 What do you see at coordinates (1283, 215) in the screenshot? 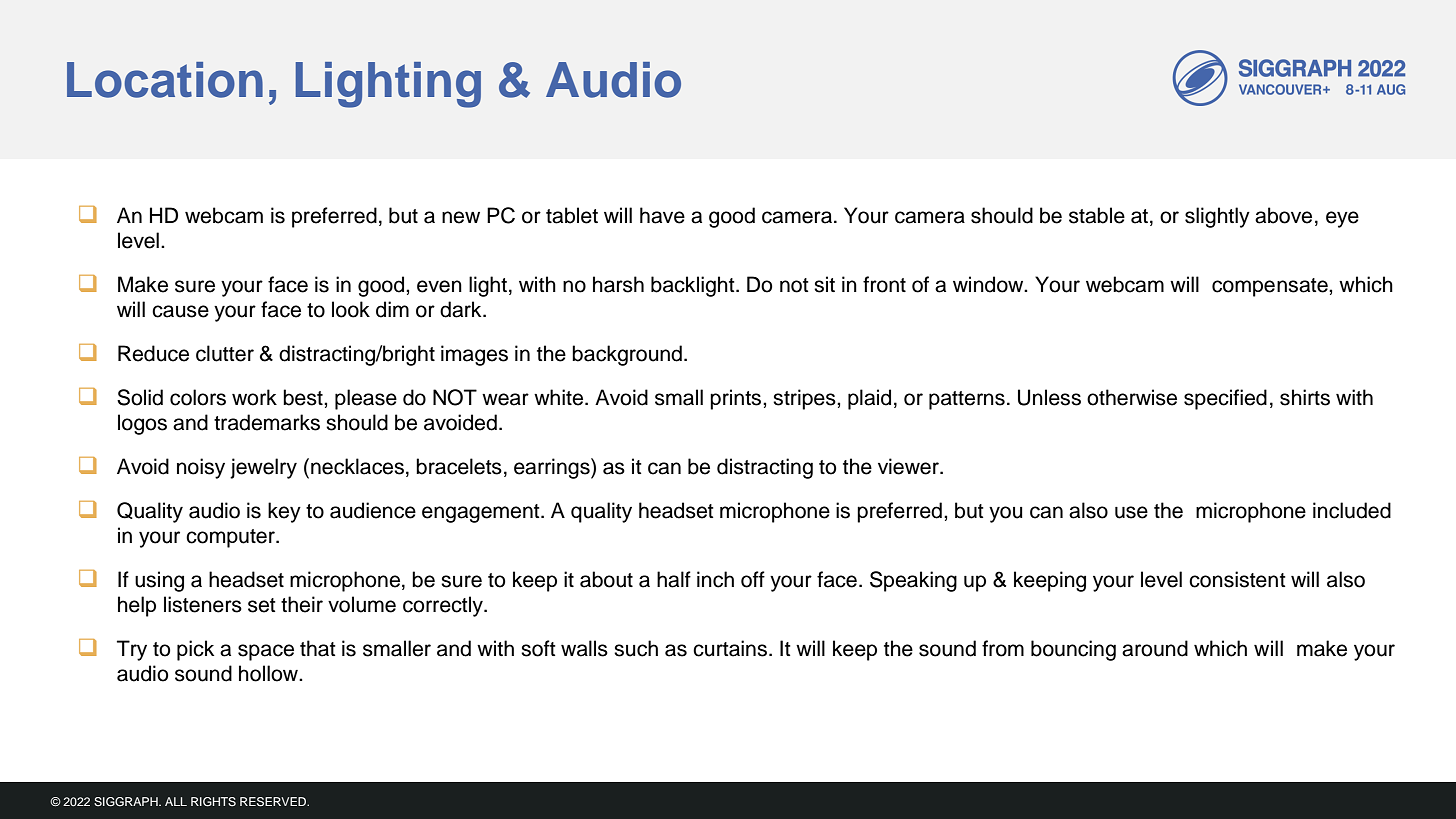
I see `above` at bounding box center [1283, 215].
